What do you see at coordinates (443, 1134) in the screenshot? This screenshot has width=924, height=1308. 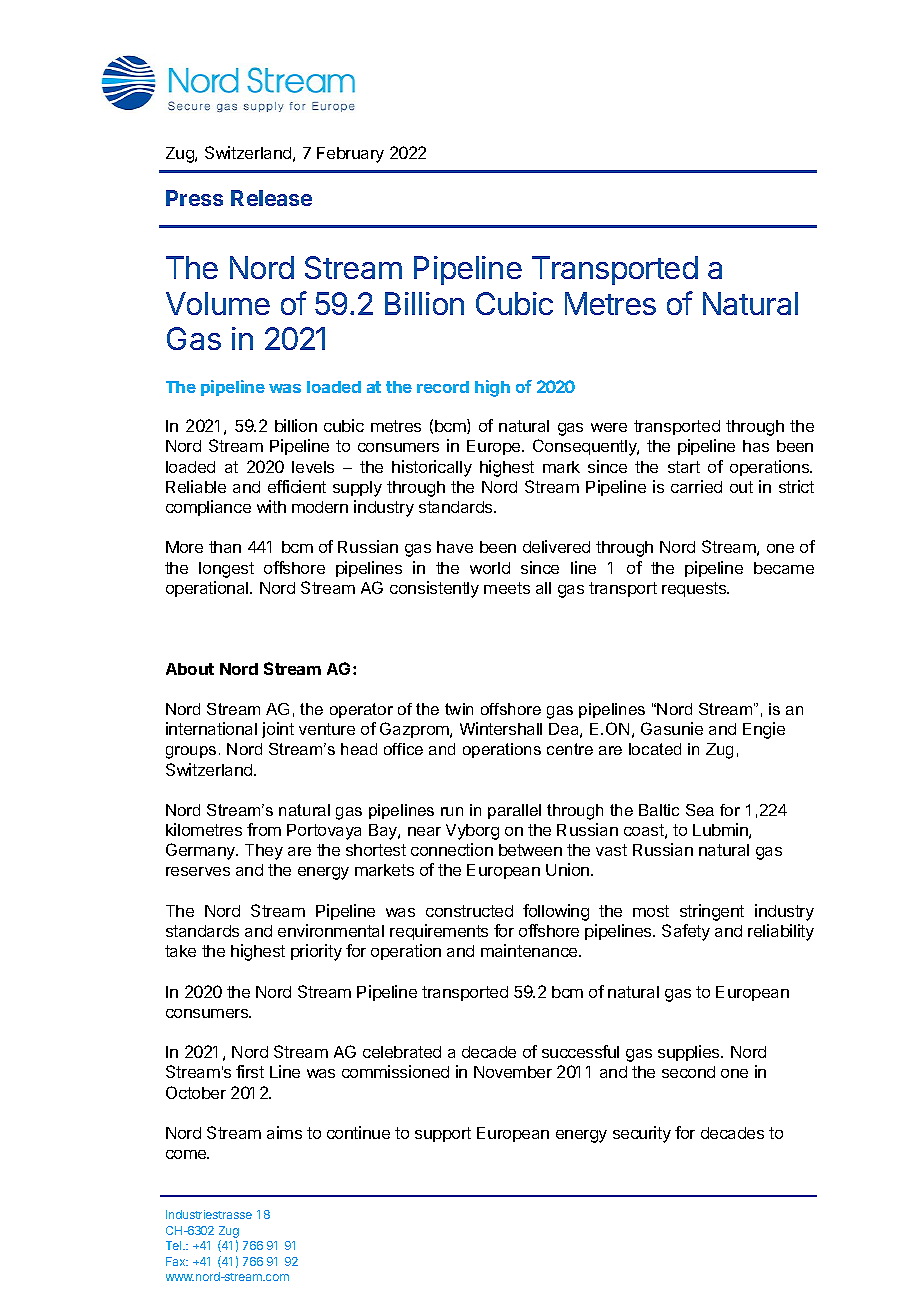 I see `support` at bounding box center [443, 1134].
